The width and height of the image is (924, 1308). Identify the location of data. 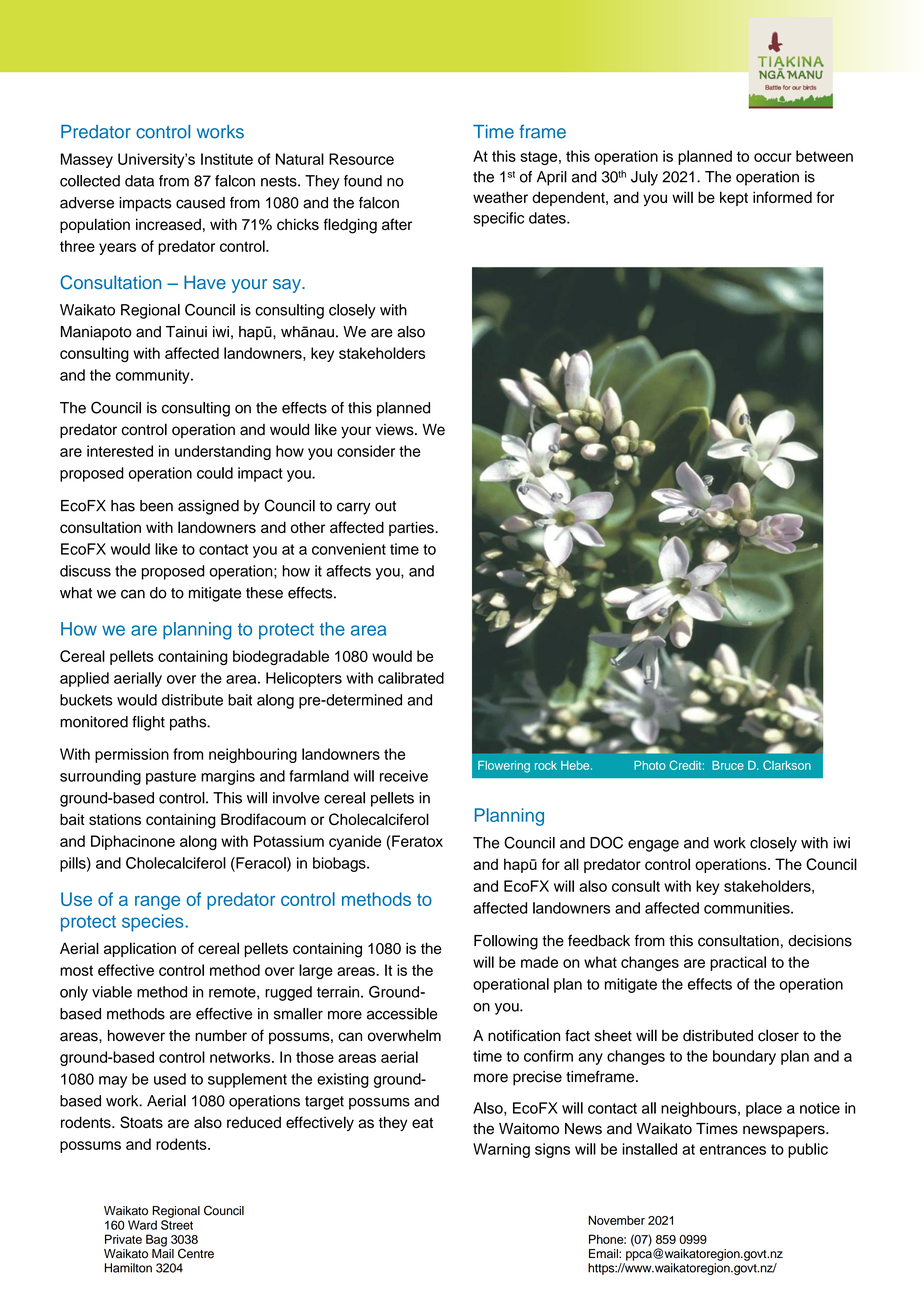
(139, 181).
